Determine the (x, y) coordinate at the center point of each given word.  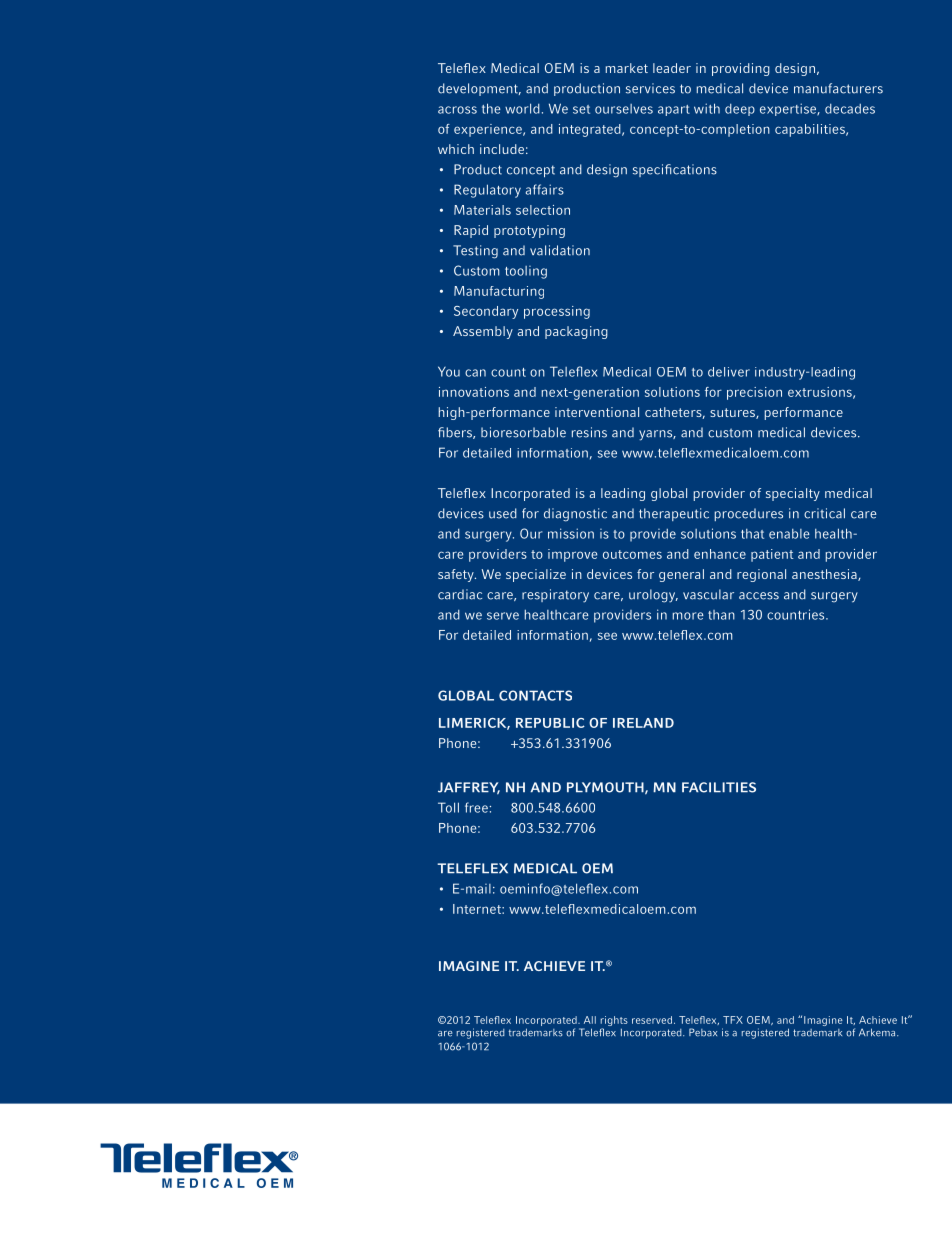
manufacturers (838, 88)
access (759, 596)
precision (754, 393)
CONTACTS (535, 695)
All (590, 1020)
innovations (474, 392)
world (522, 108)
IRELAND (643, 723)
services (650, 88)
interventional (597, 412)
